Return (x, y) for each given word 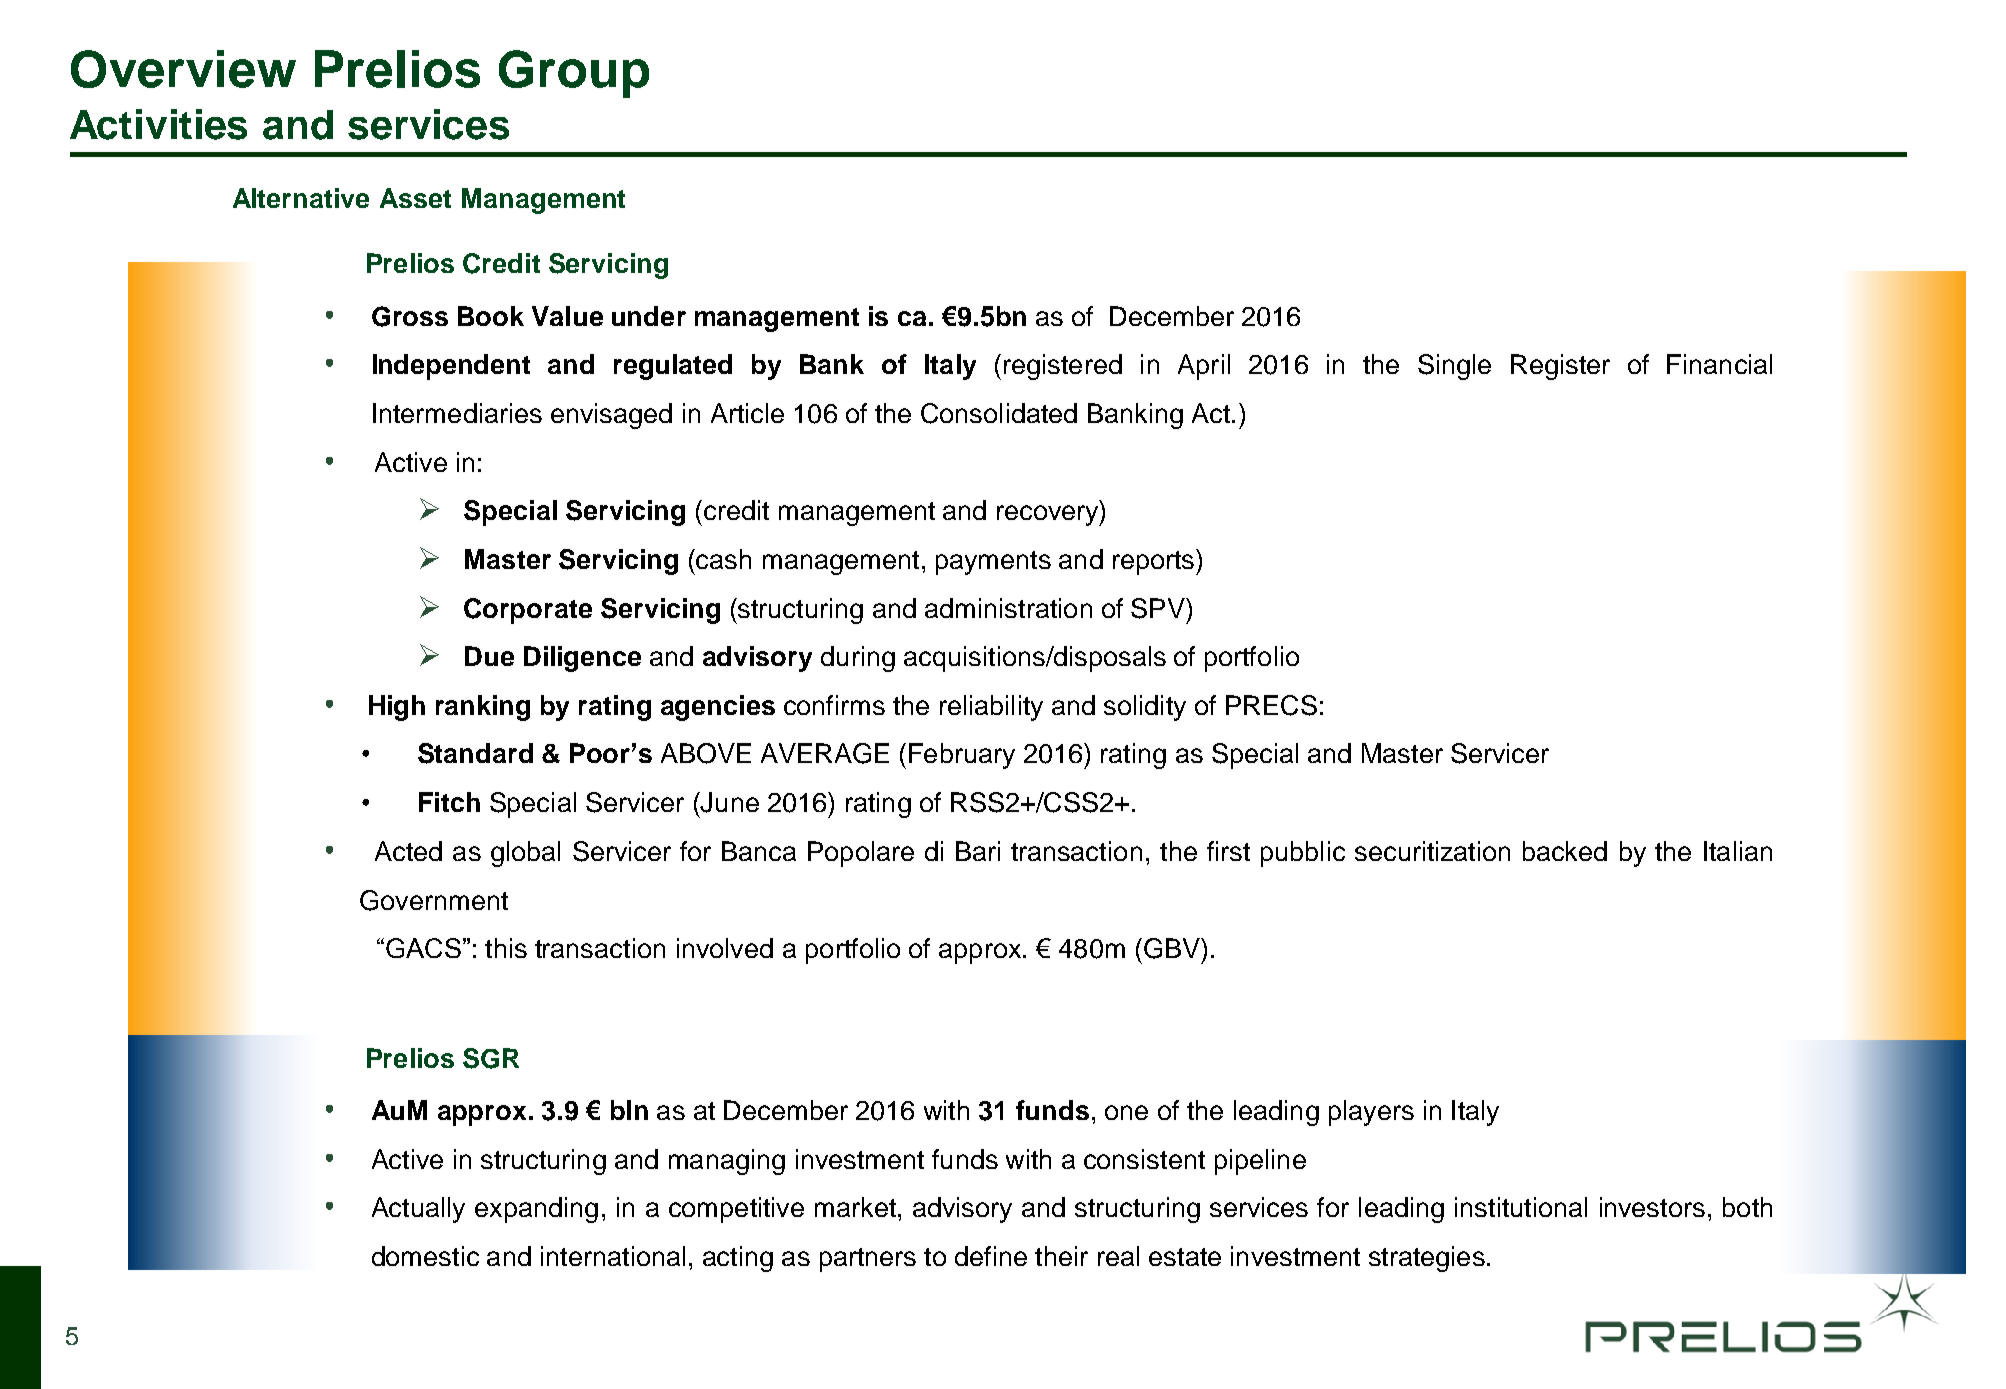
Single (1454, 367)
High (397, 708)
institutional (1521, 1207)
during (858, 659)
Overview (183, 69)
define (991, 1256)
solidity (1145, 708)
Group (574, 74)
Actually (418, 1210)
